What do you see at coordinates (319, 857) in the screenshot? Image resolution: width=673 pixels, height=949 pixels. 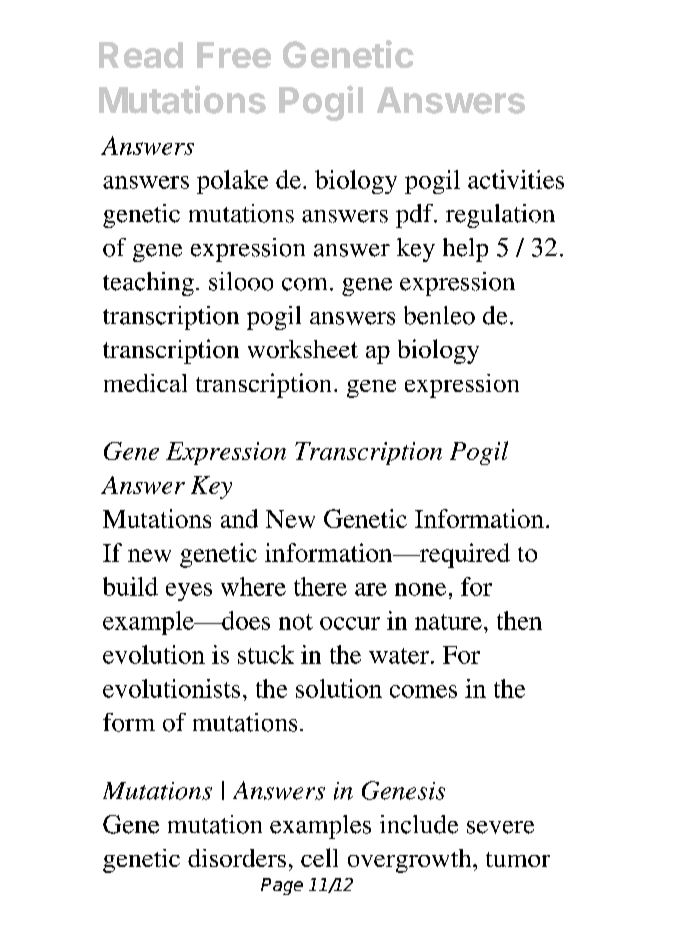 I see `cell` at bounding box center [319, 857].
